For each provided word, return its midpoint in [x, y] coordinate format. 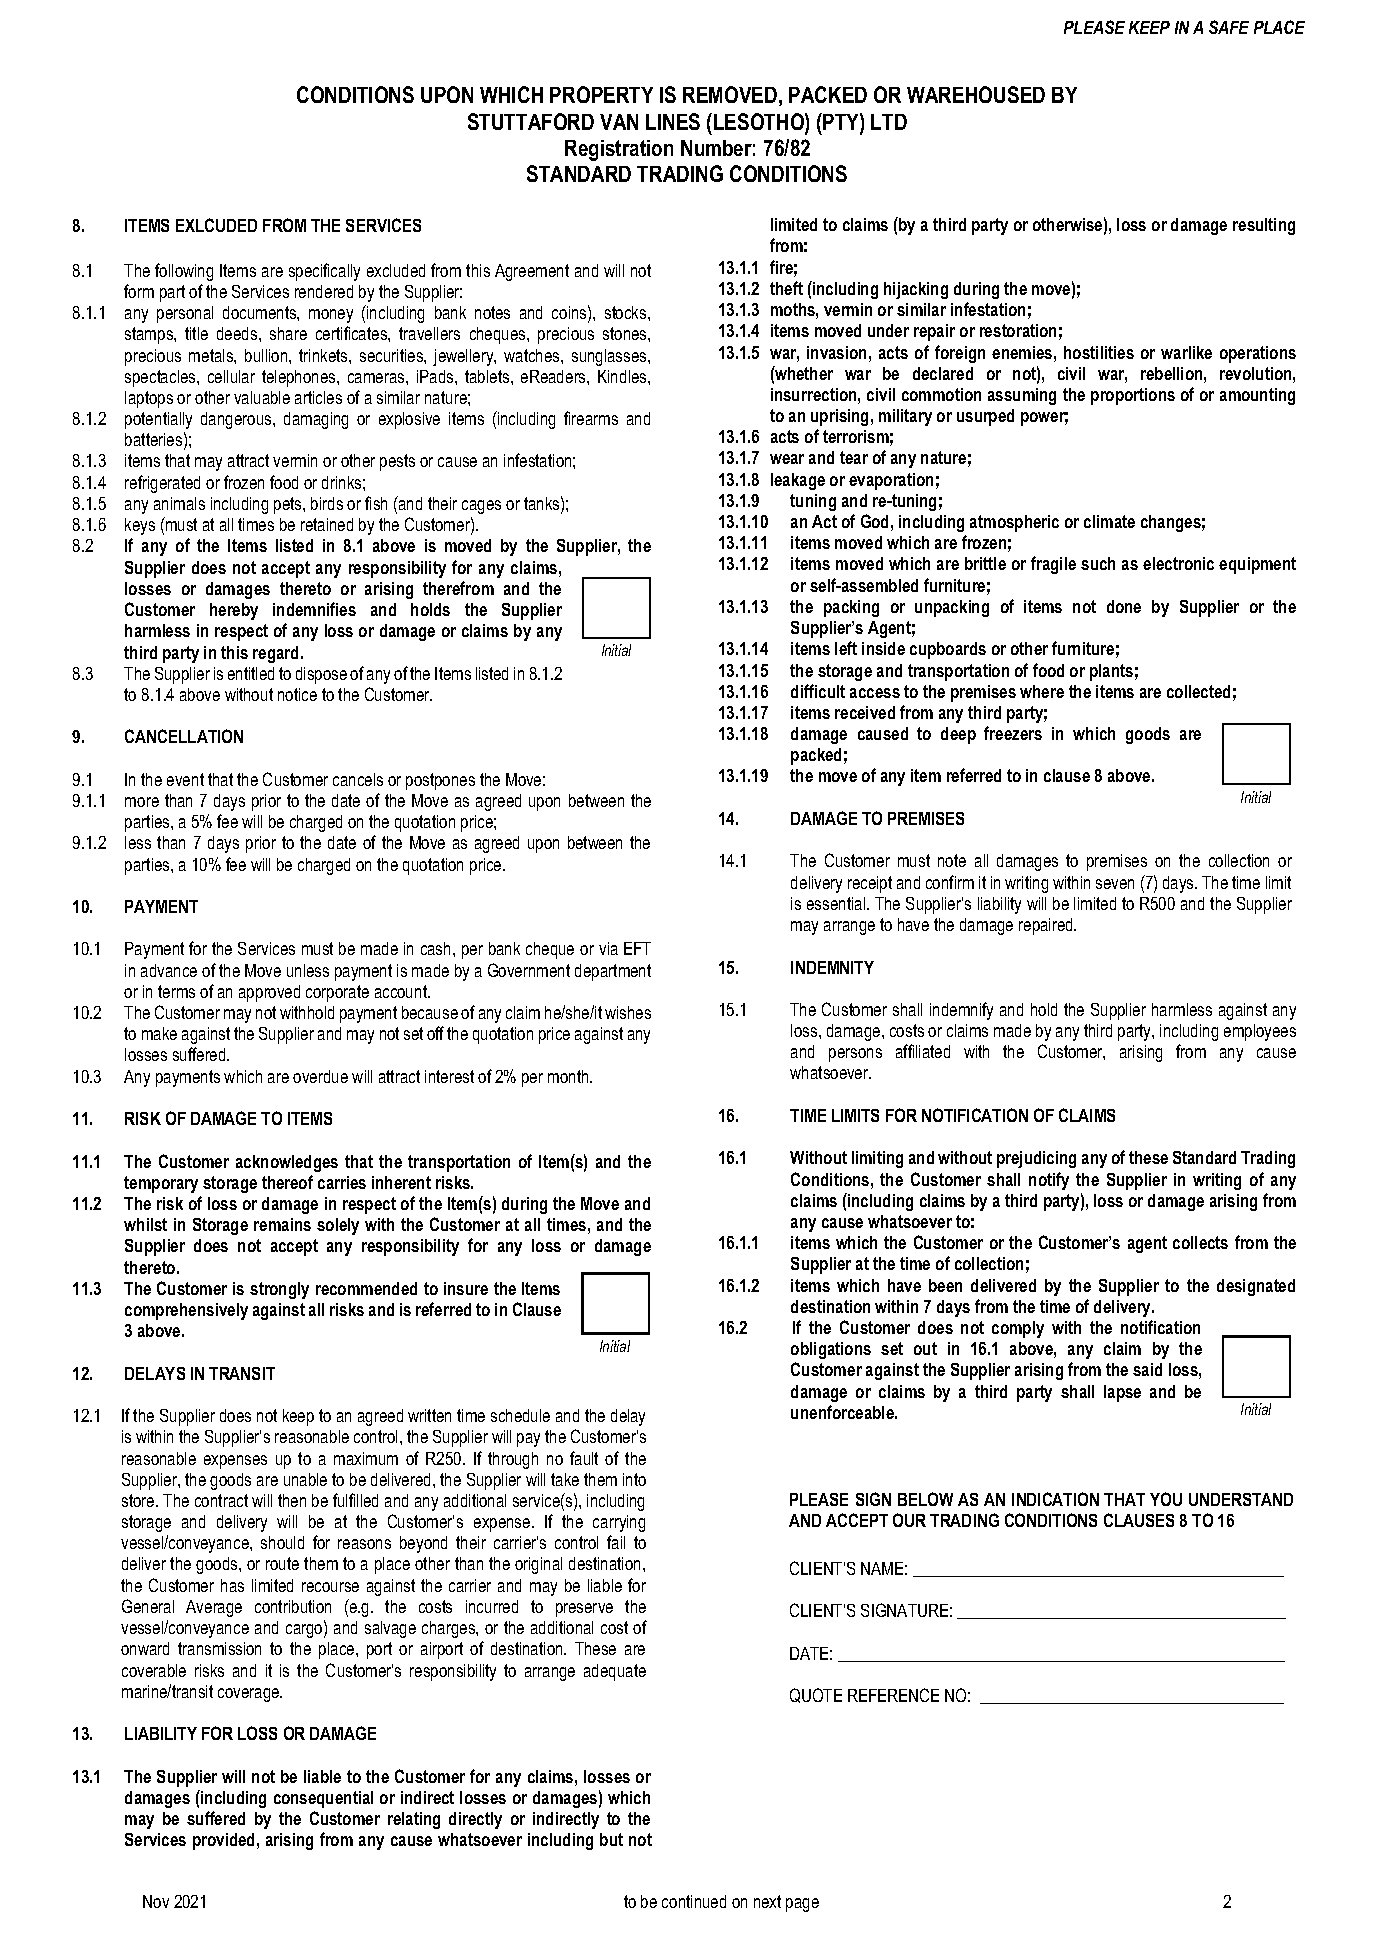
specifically [324, 272]
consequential [323, 1799]
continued [694, 1901]
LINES [673, 121]
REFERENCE [893, 1695]
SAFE [1229, 27]
